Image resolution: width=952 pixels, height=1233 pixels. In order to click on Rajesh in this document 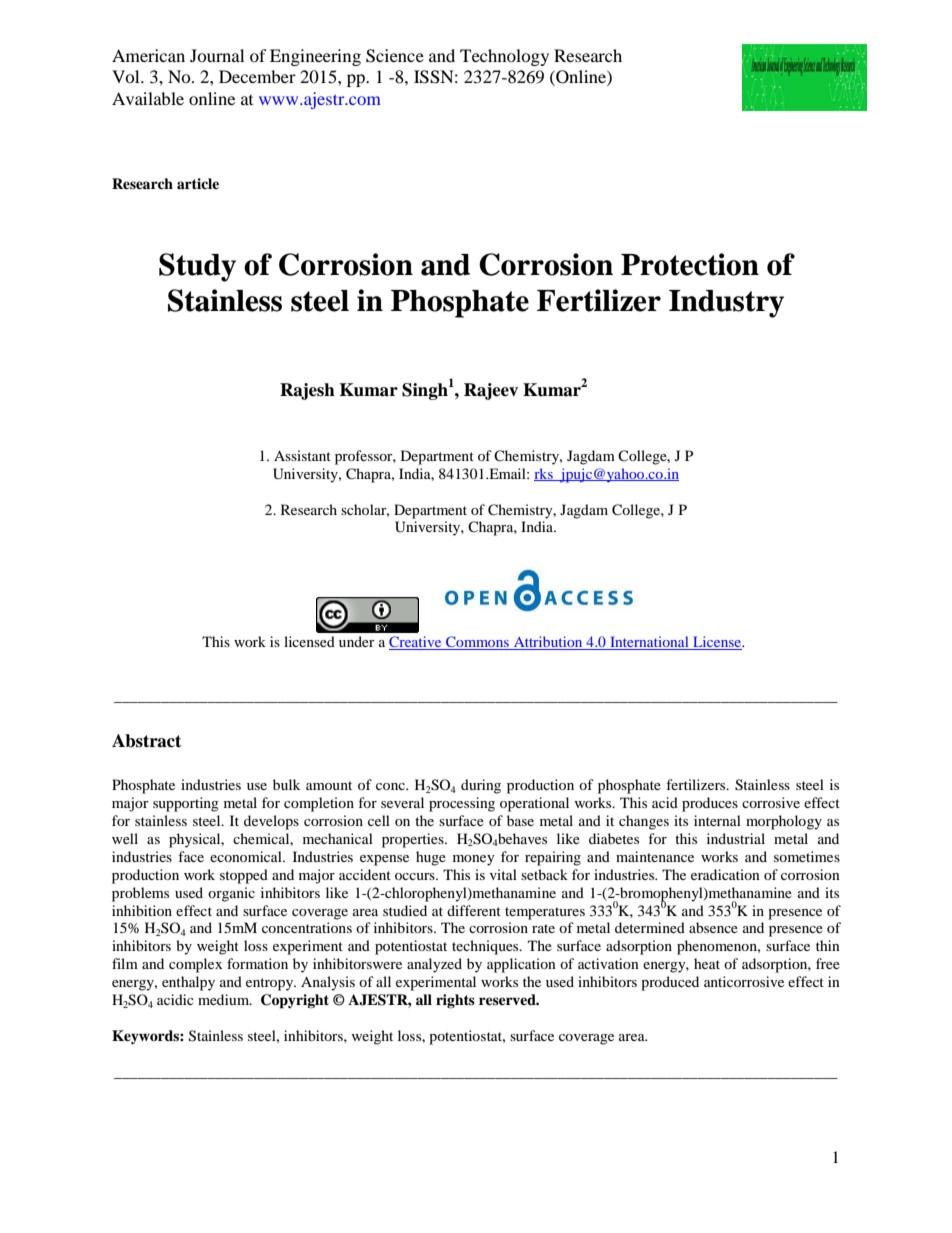, I will do `click(307, 391)`.
